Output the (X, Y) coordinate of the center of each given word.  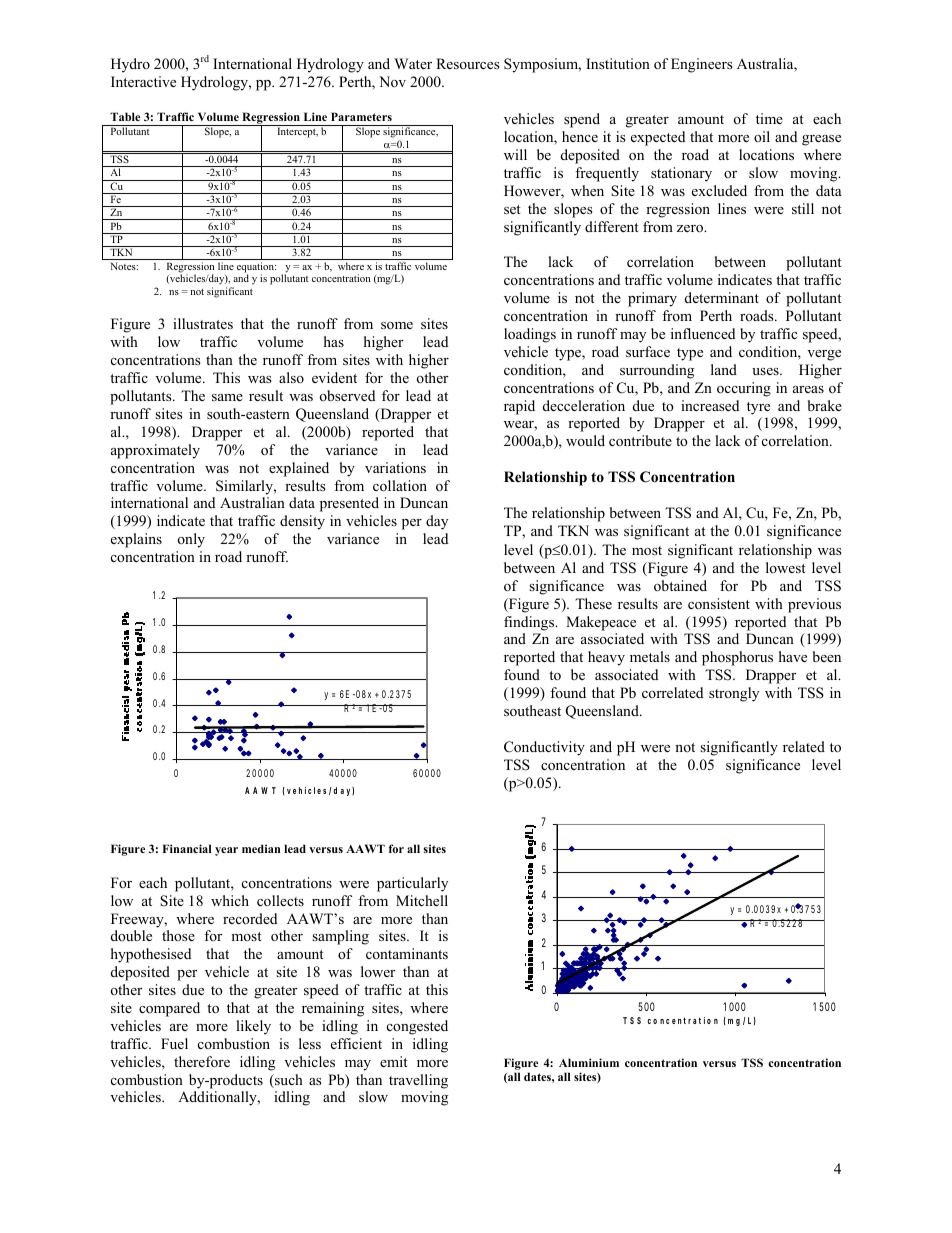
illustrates (203, 323)
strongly (734, 694)
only (191, 540)
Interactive (143, 81)
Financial (187, 848)
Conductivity (544, 748)
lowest (786, 567)
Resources (468, 63)
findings (530, 623)
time (769, 118)
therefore (202, 1061)
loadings (530, 335)
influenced (703, 333)
